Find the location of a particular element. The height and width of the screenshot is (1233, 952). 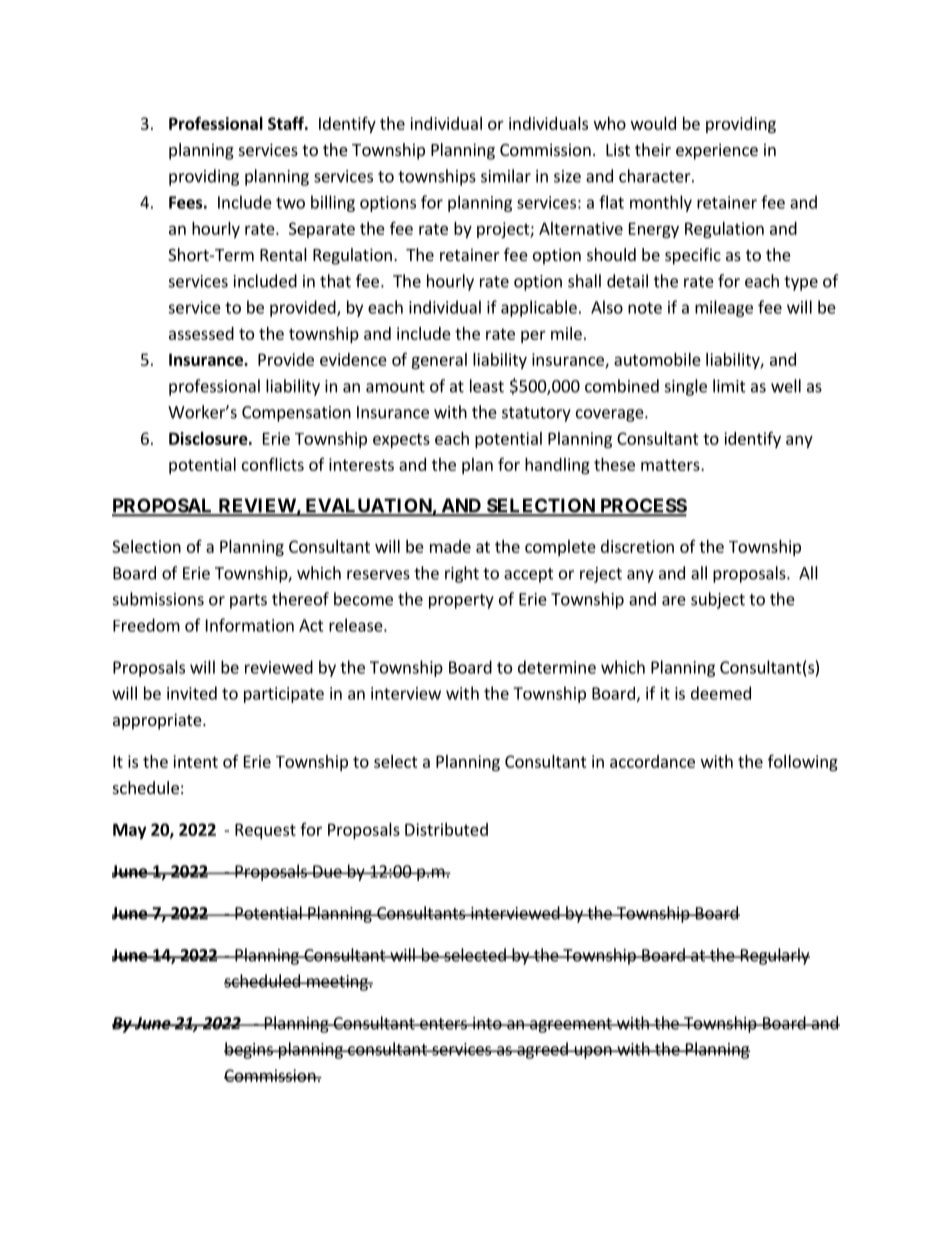

Regularly is located at coordinates (774, 956).
